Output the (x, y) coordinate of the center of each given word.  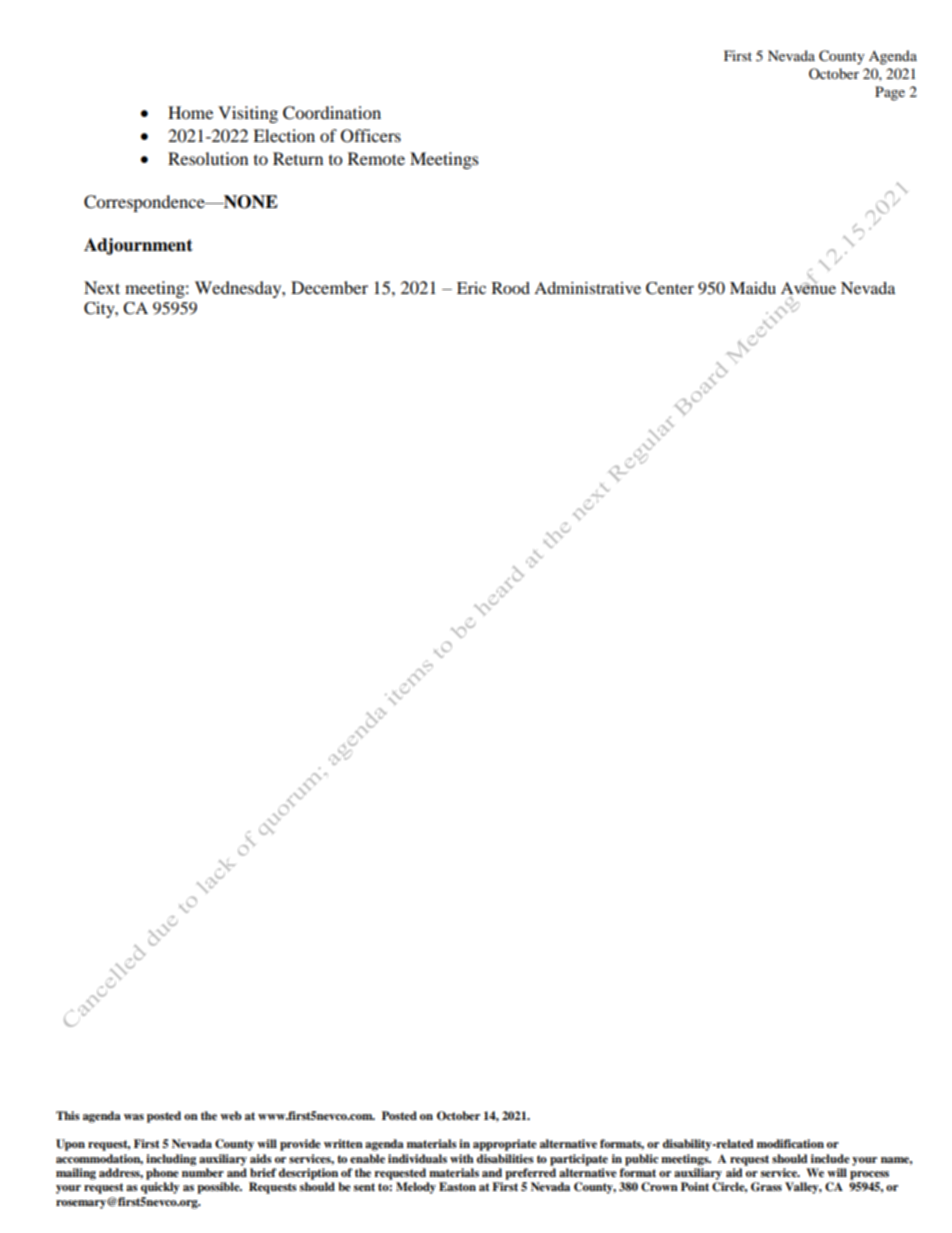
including (171, 1160)
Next (102, 287)
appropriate (505, 1145)
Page (890, 93)
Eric (471, 288)
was (134, 1117)
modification (790, 1143)
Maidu (753, 288)
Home (190, 112)
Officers (371, 136)
